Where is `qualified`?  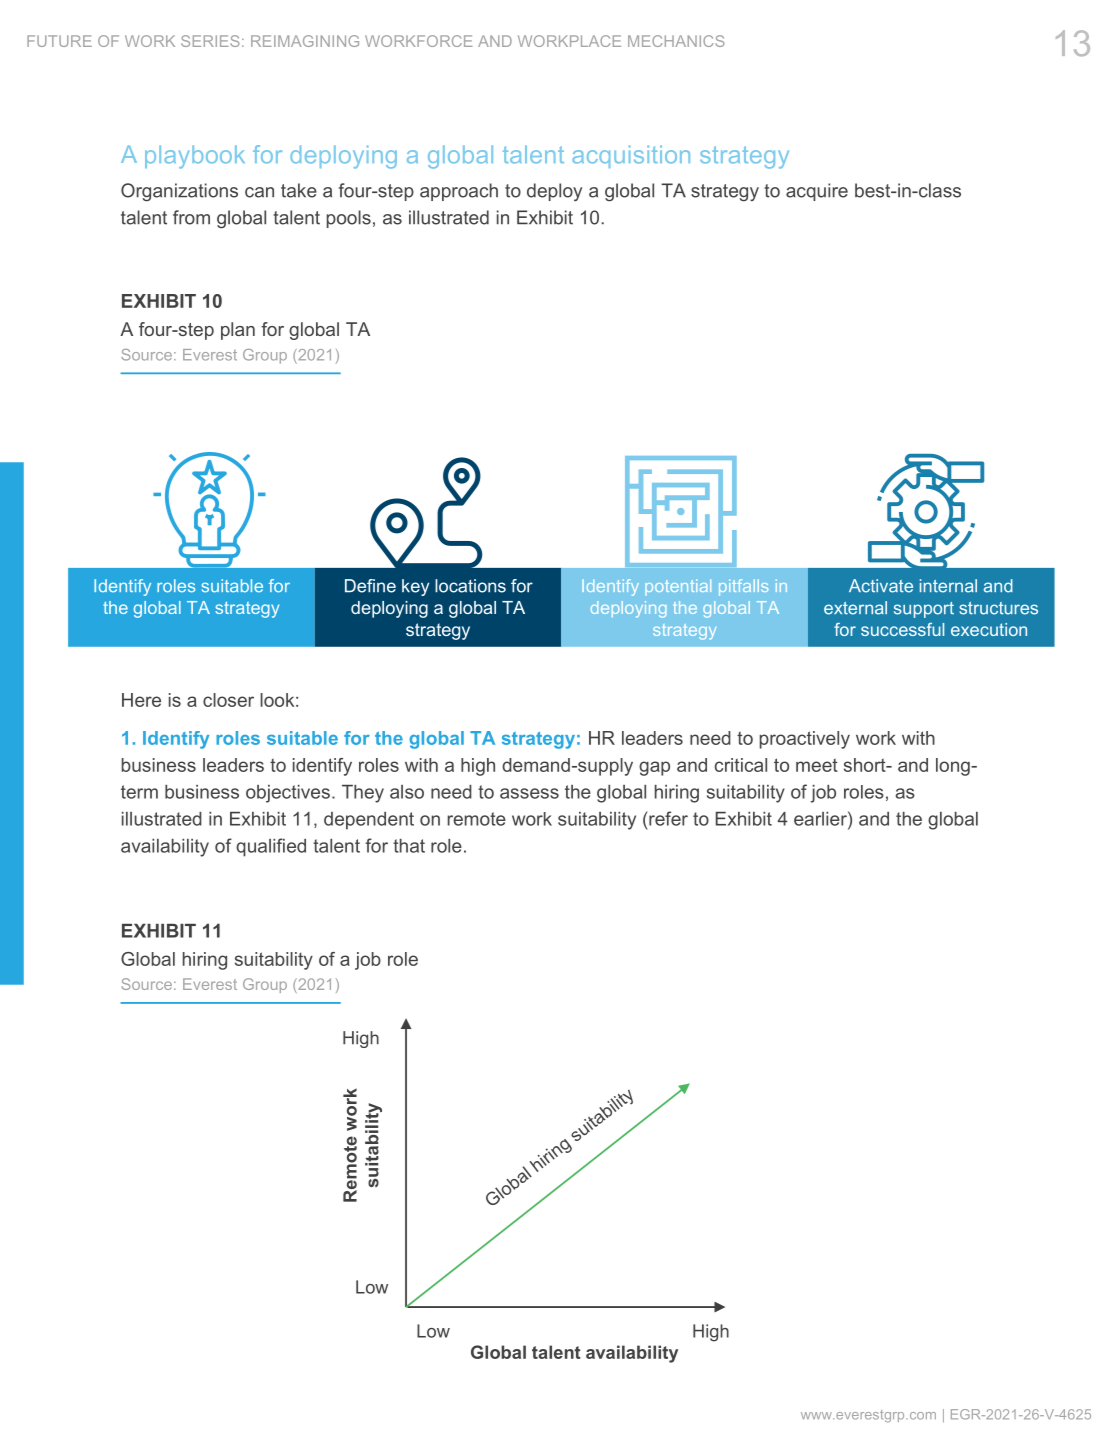 qualified is located at coordinates (271, 847).
